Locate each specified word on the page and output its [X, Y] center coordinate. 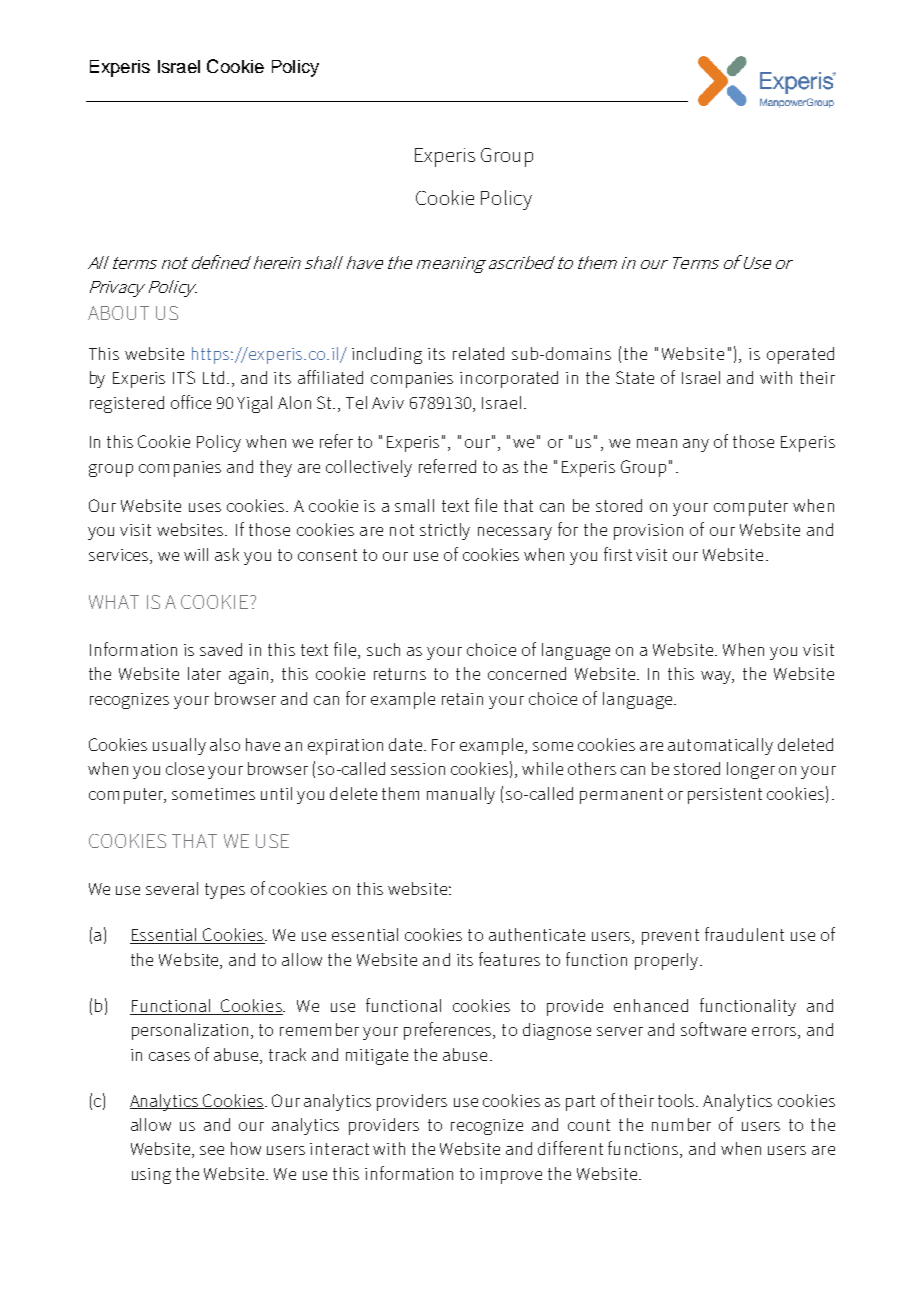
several [172, 888]
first [618, 554]
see [212, 1150]
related [478, 353]
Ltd [213, 377]
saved [221, 649]
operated [800, 355]
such [383, 649]
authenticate [537, 934]
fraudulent [744, 934]
